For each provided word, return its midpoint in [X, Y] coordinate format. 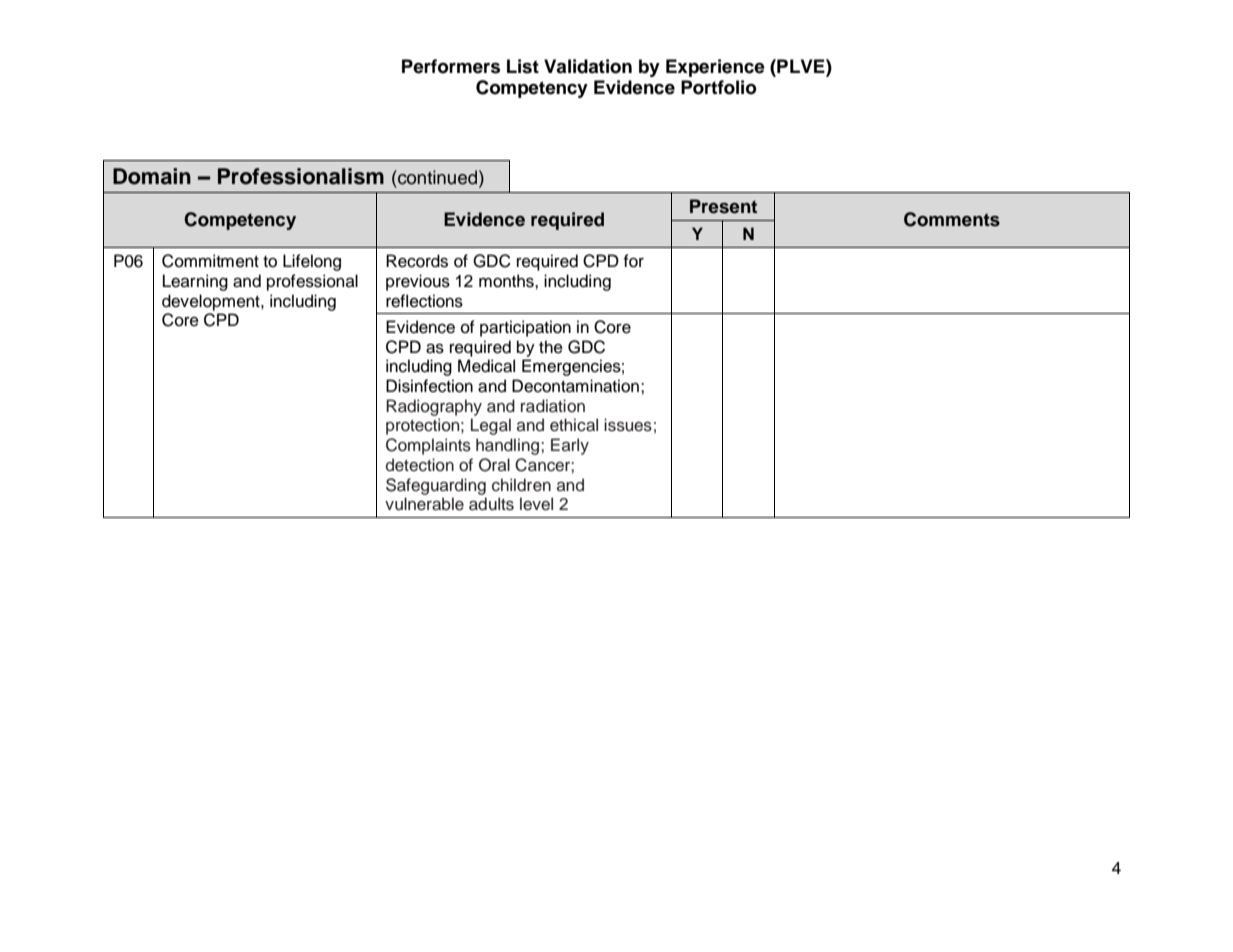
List [523, 66]
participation [525, 328]
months [507, 281]
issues [628, 425]
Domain [152, 176]
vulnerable [424, 504]
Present [723, 206]
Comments [952, 219]
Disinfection [429, 386]
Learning [195, 282]
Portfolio [719, 87]
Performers [451, 66]
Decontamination [575, 386]
